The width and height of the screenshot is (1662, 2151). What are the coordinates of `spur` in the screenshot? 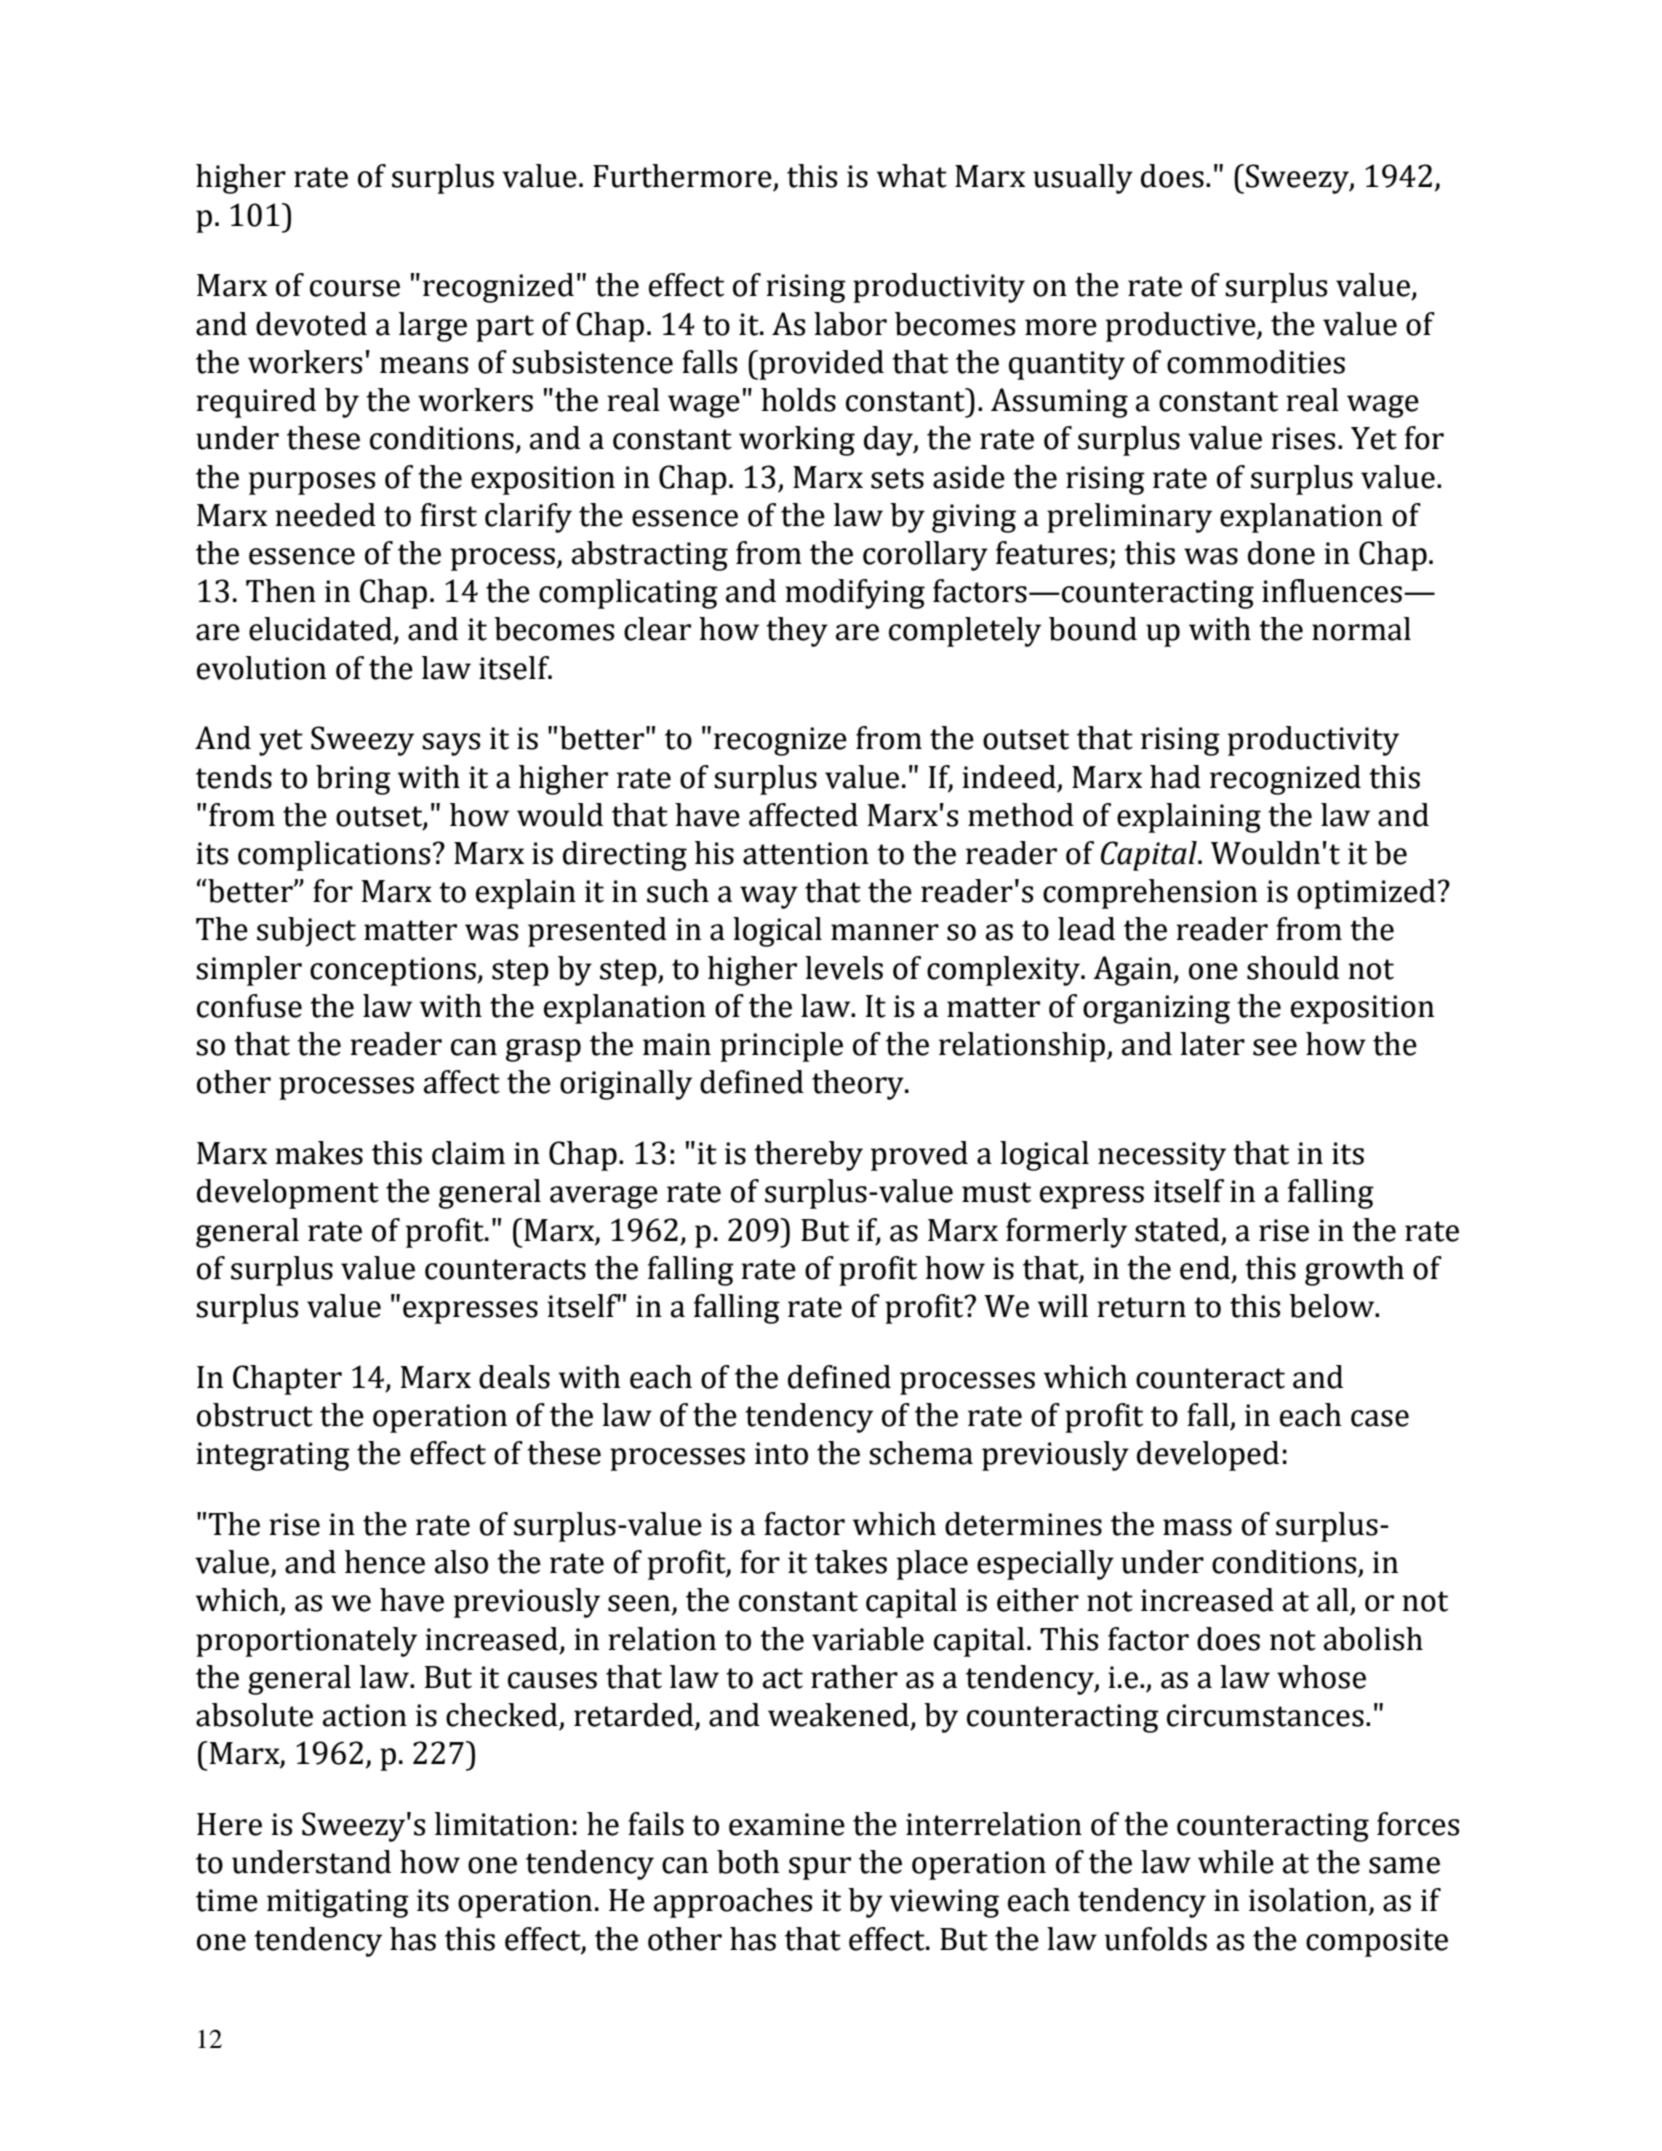 It's located at (820, 1868).
